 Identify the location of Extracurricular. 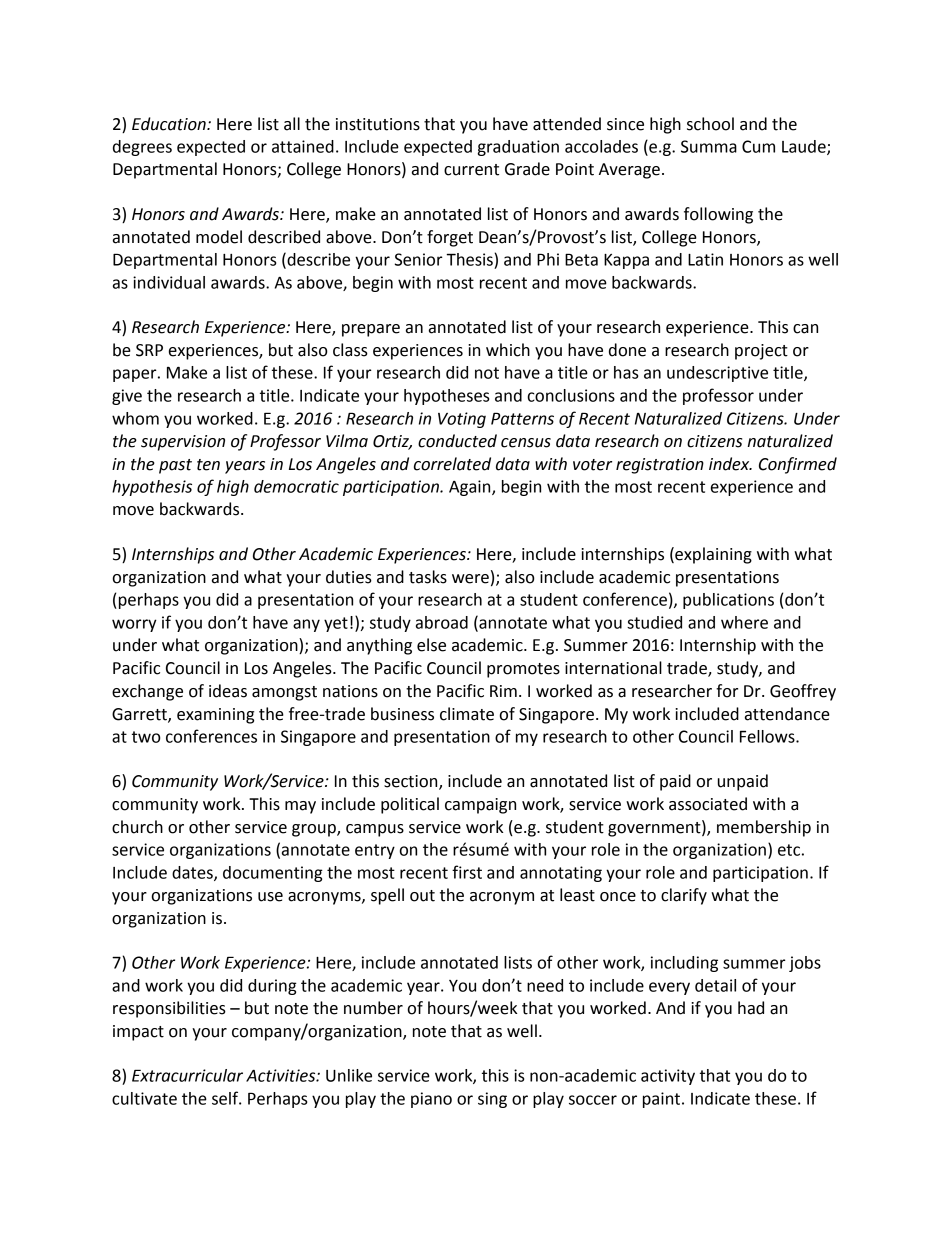
(187, 1075).
